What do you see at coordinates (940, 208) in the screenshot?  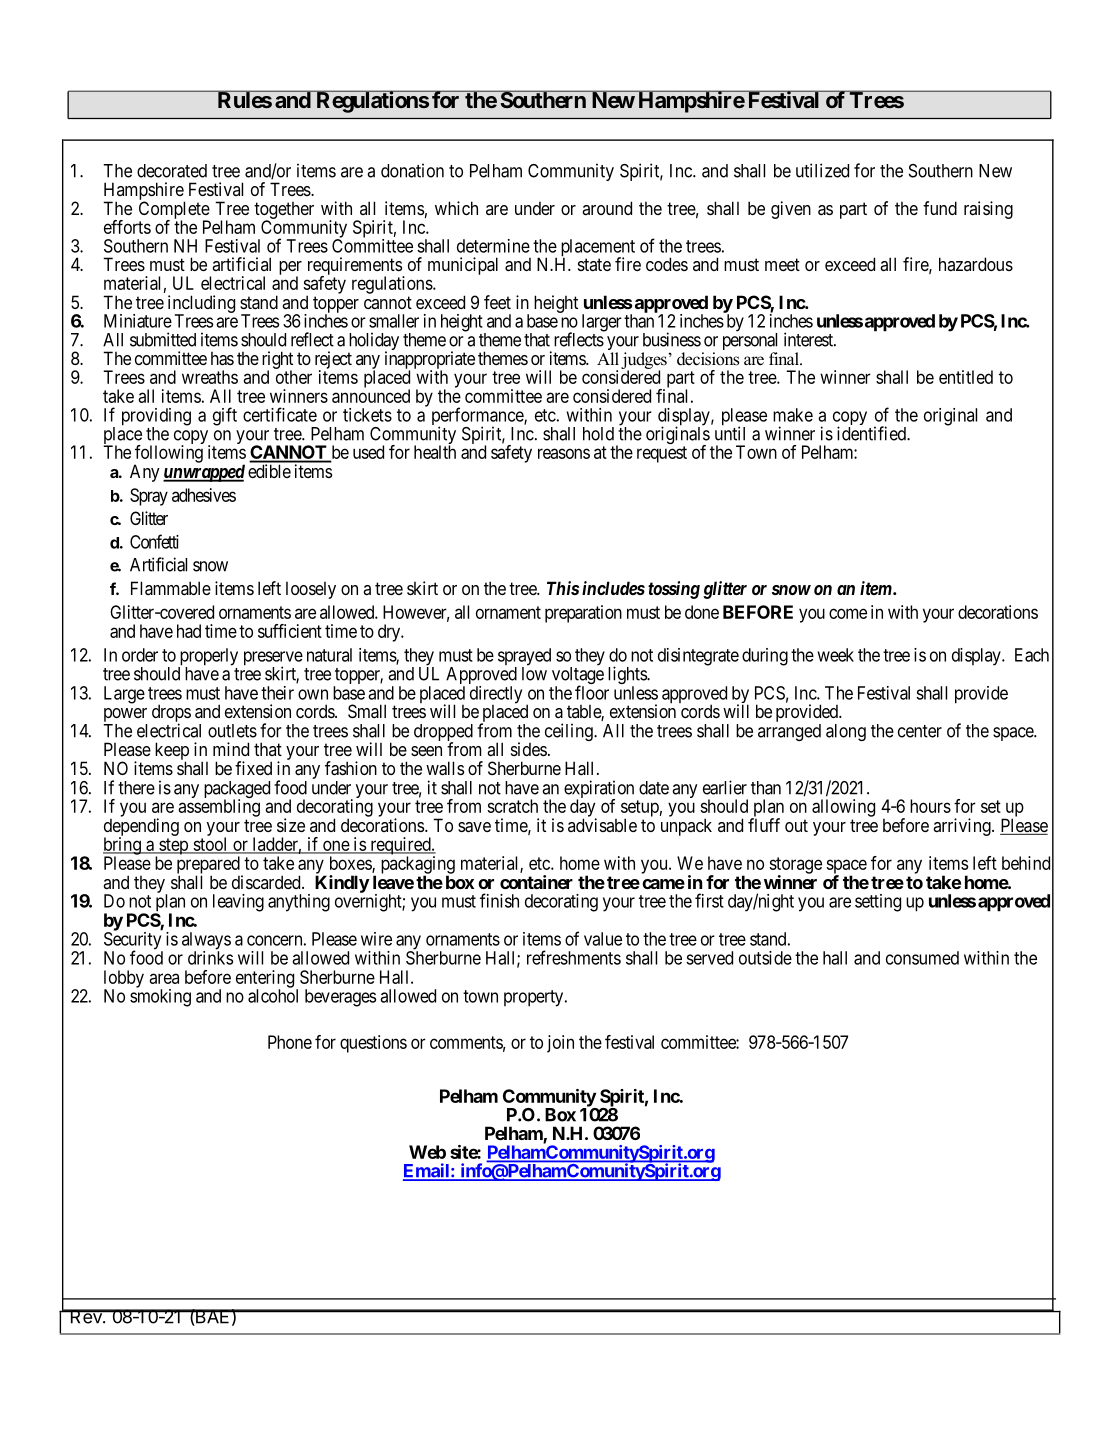 I see `fund` at bounding box center [940, 208].
